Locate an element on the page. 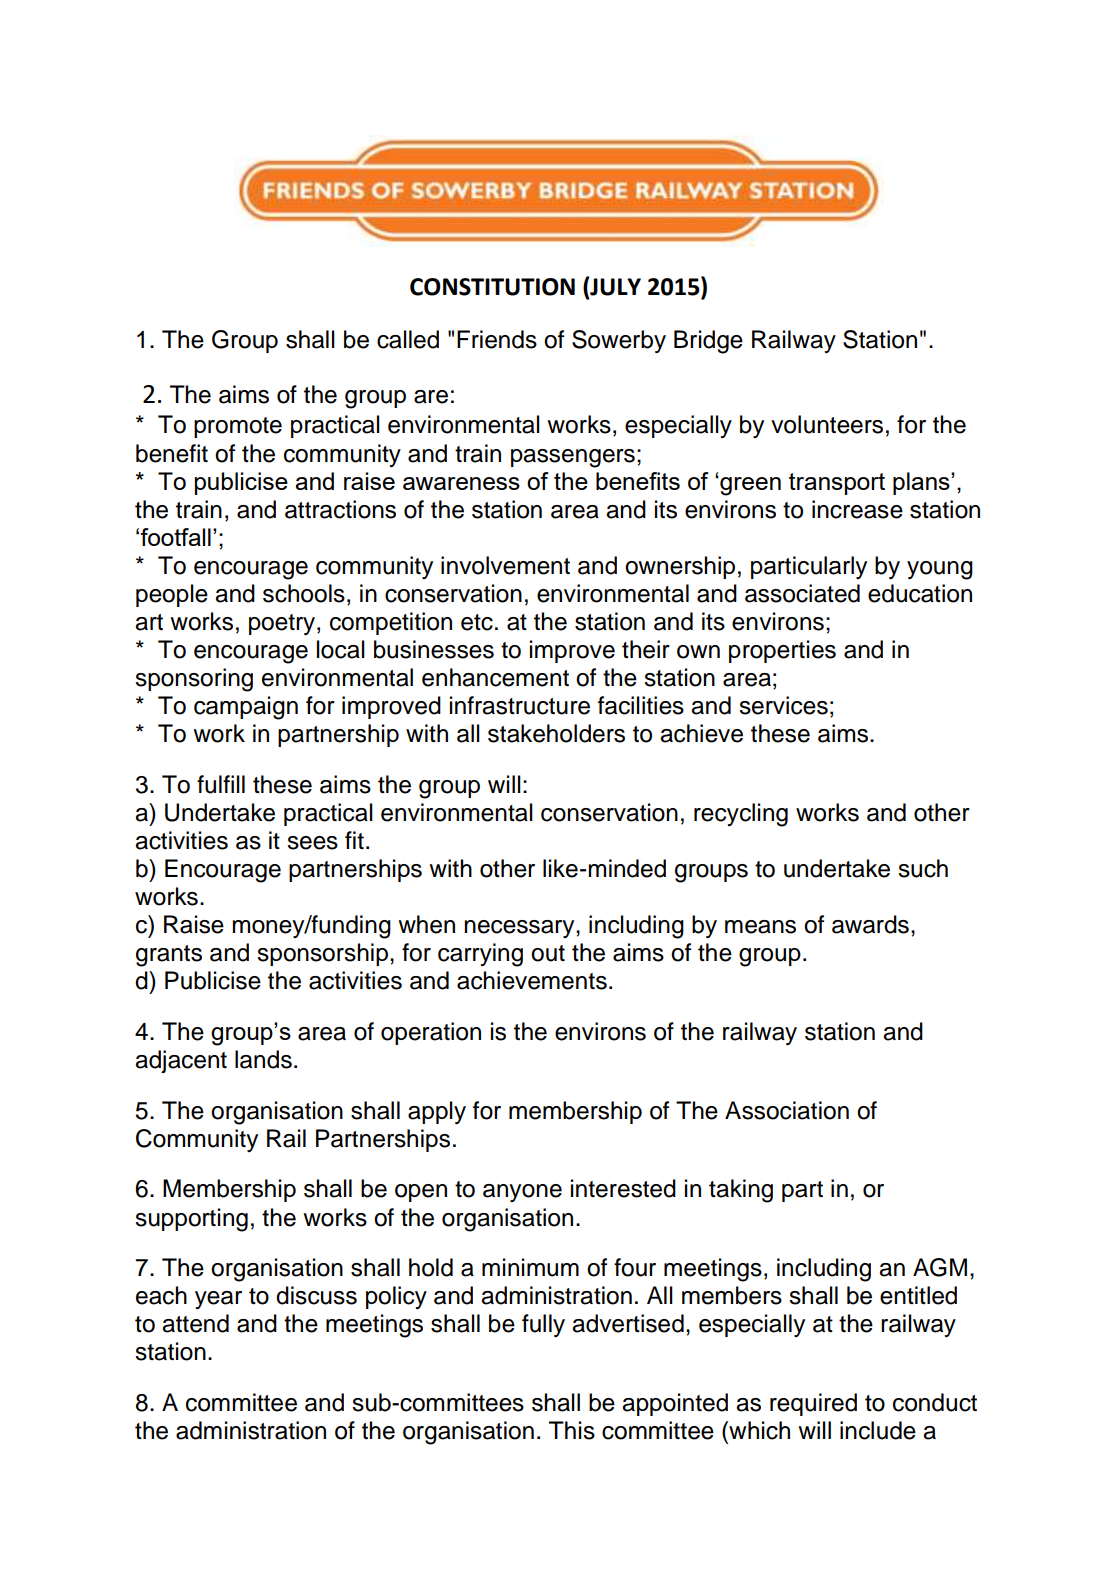 This image has height=1581, width=1118. anyone is located at coordinates (522, 1193).
